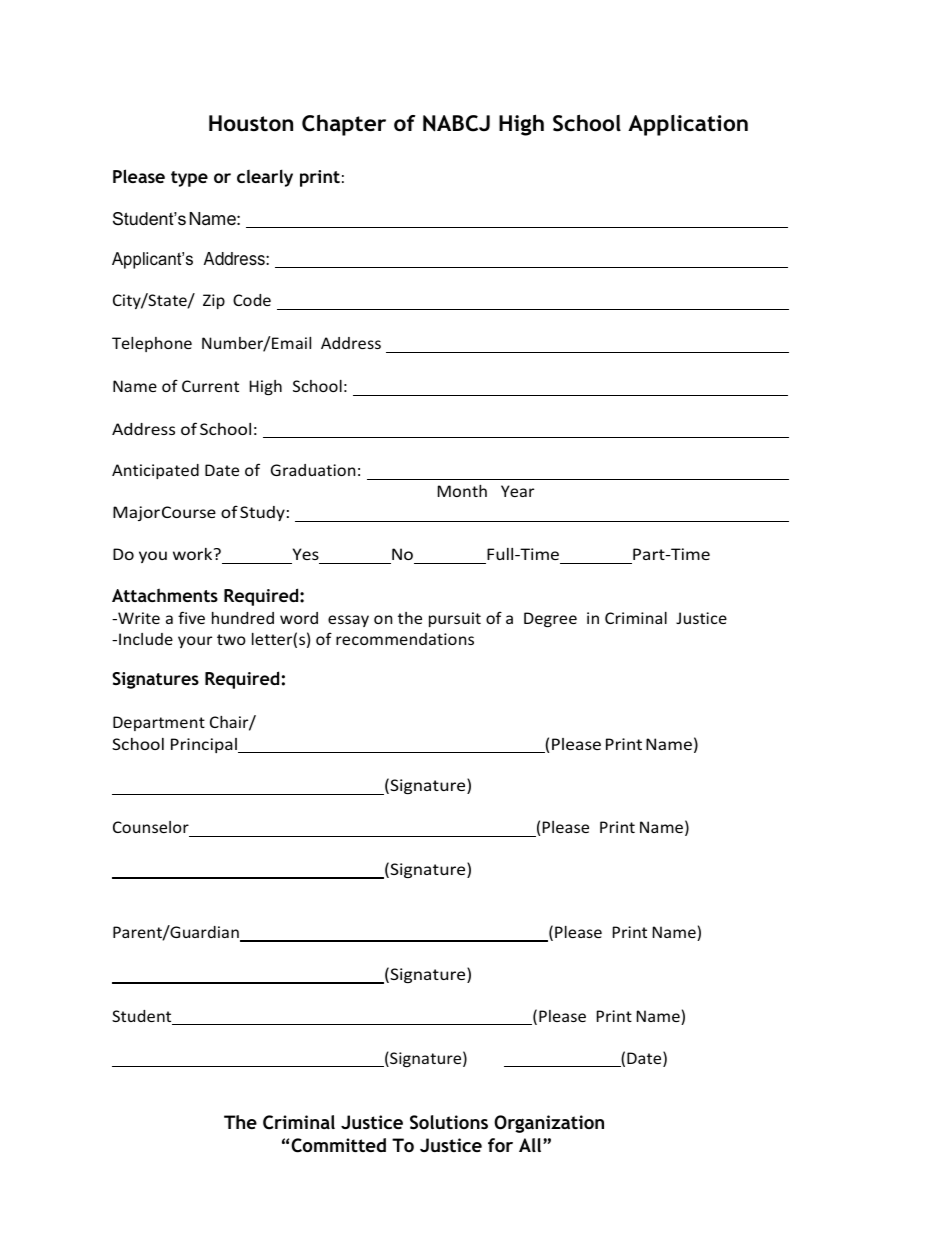 The height and width of the image is (1233, 952). Describe the element at coordinates (688, 125) in the image. I see `Application` at that location.
